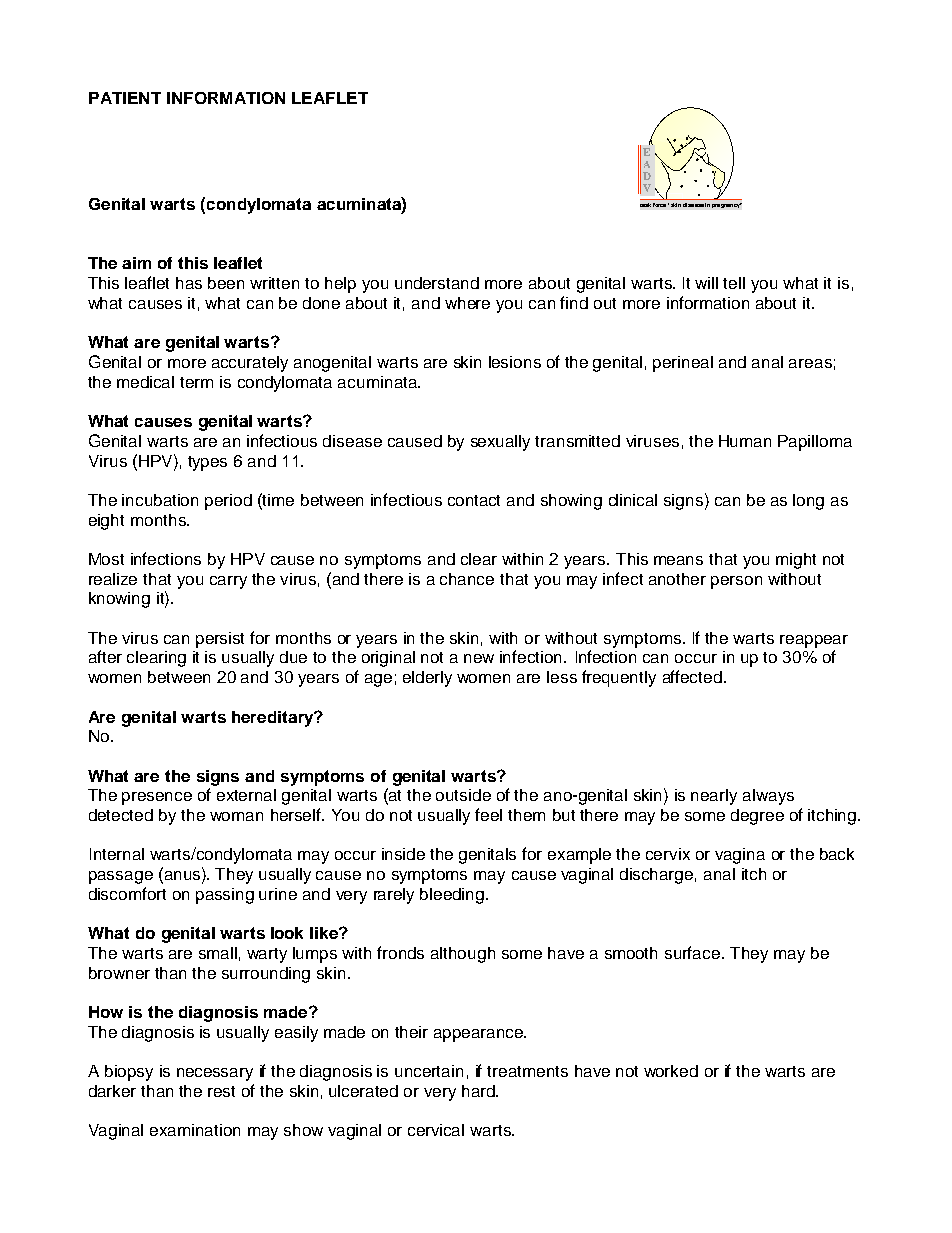 The height and width of the page is (1233, 952). I want to click on persist, so click(220, 640).
